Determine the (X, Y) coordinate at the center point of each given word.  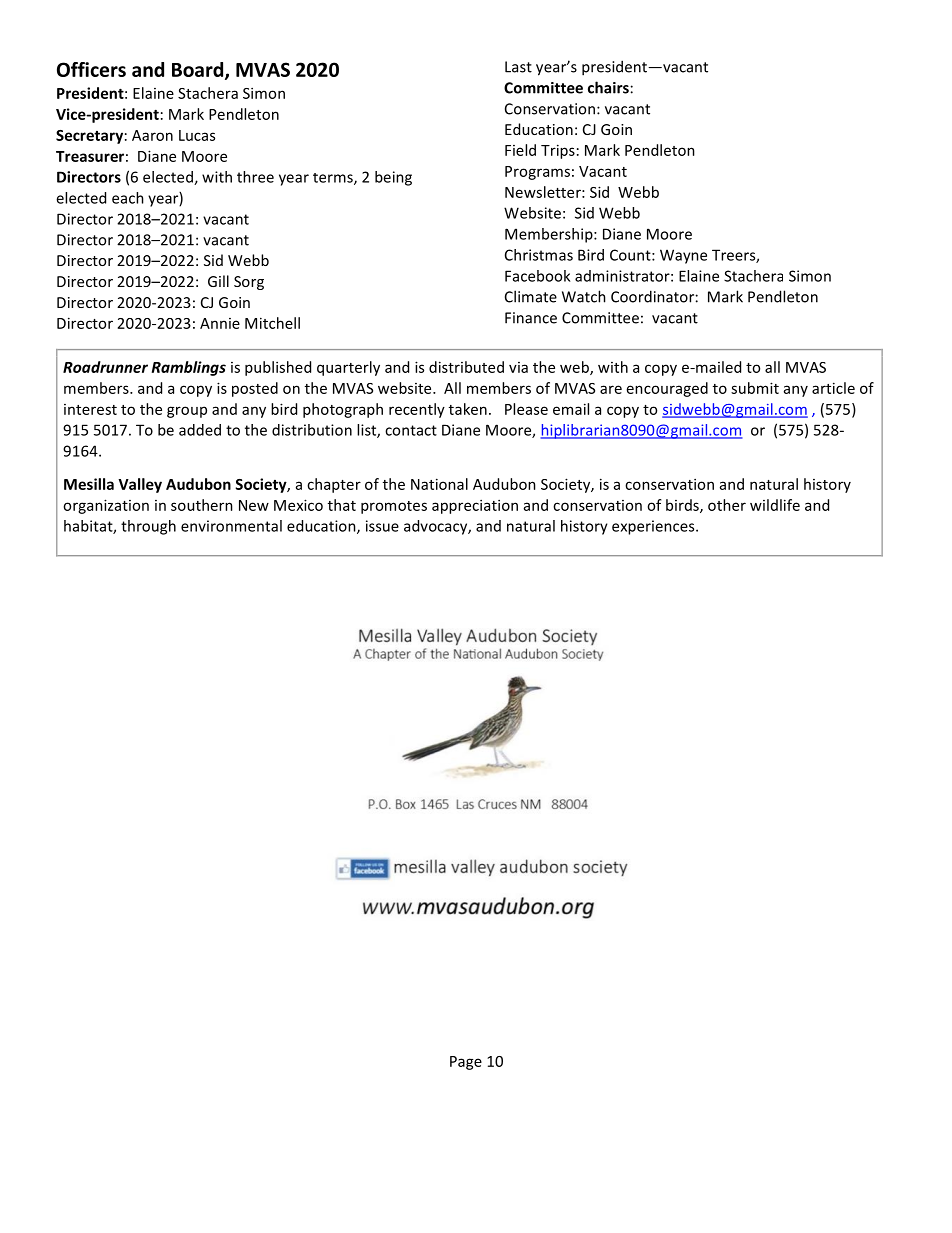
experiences (654, 527)
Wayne (683, 256)
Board (199, 70)
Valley (140, 485)
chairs (608, 87)
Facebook (537, 276)
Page (466, 1063)
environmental (231, 526)
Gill (218, 281)
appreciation (475, 506)
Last (518, 67)
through (148, 527)
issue (382, 526)
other (727, 505)
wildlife (775, 505)
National (439, 484)
